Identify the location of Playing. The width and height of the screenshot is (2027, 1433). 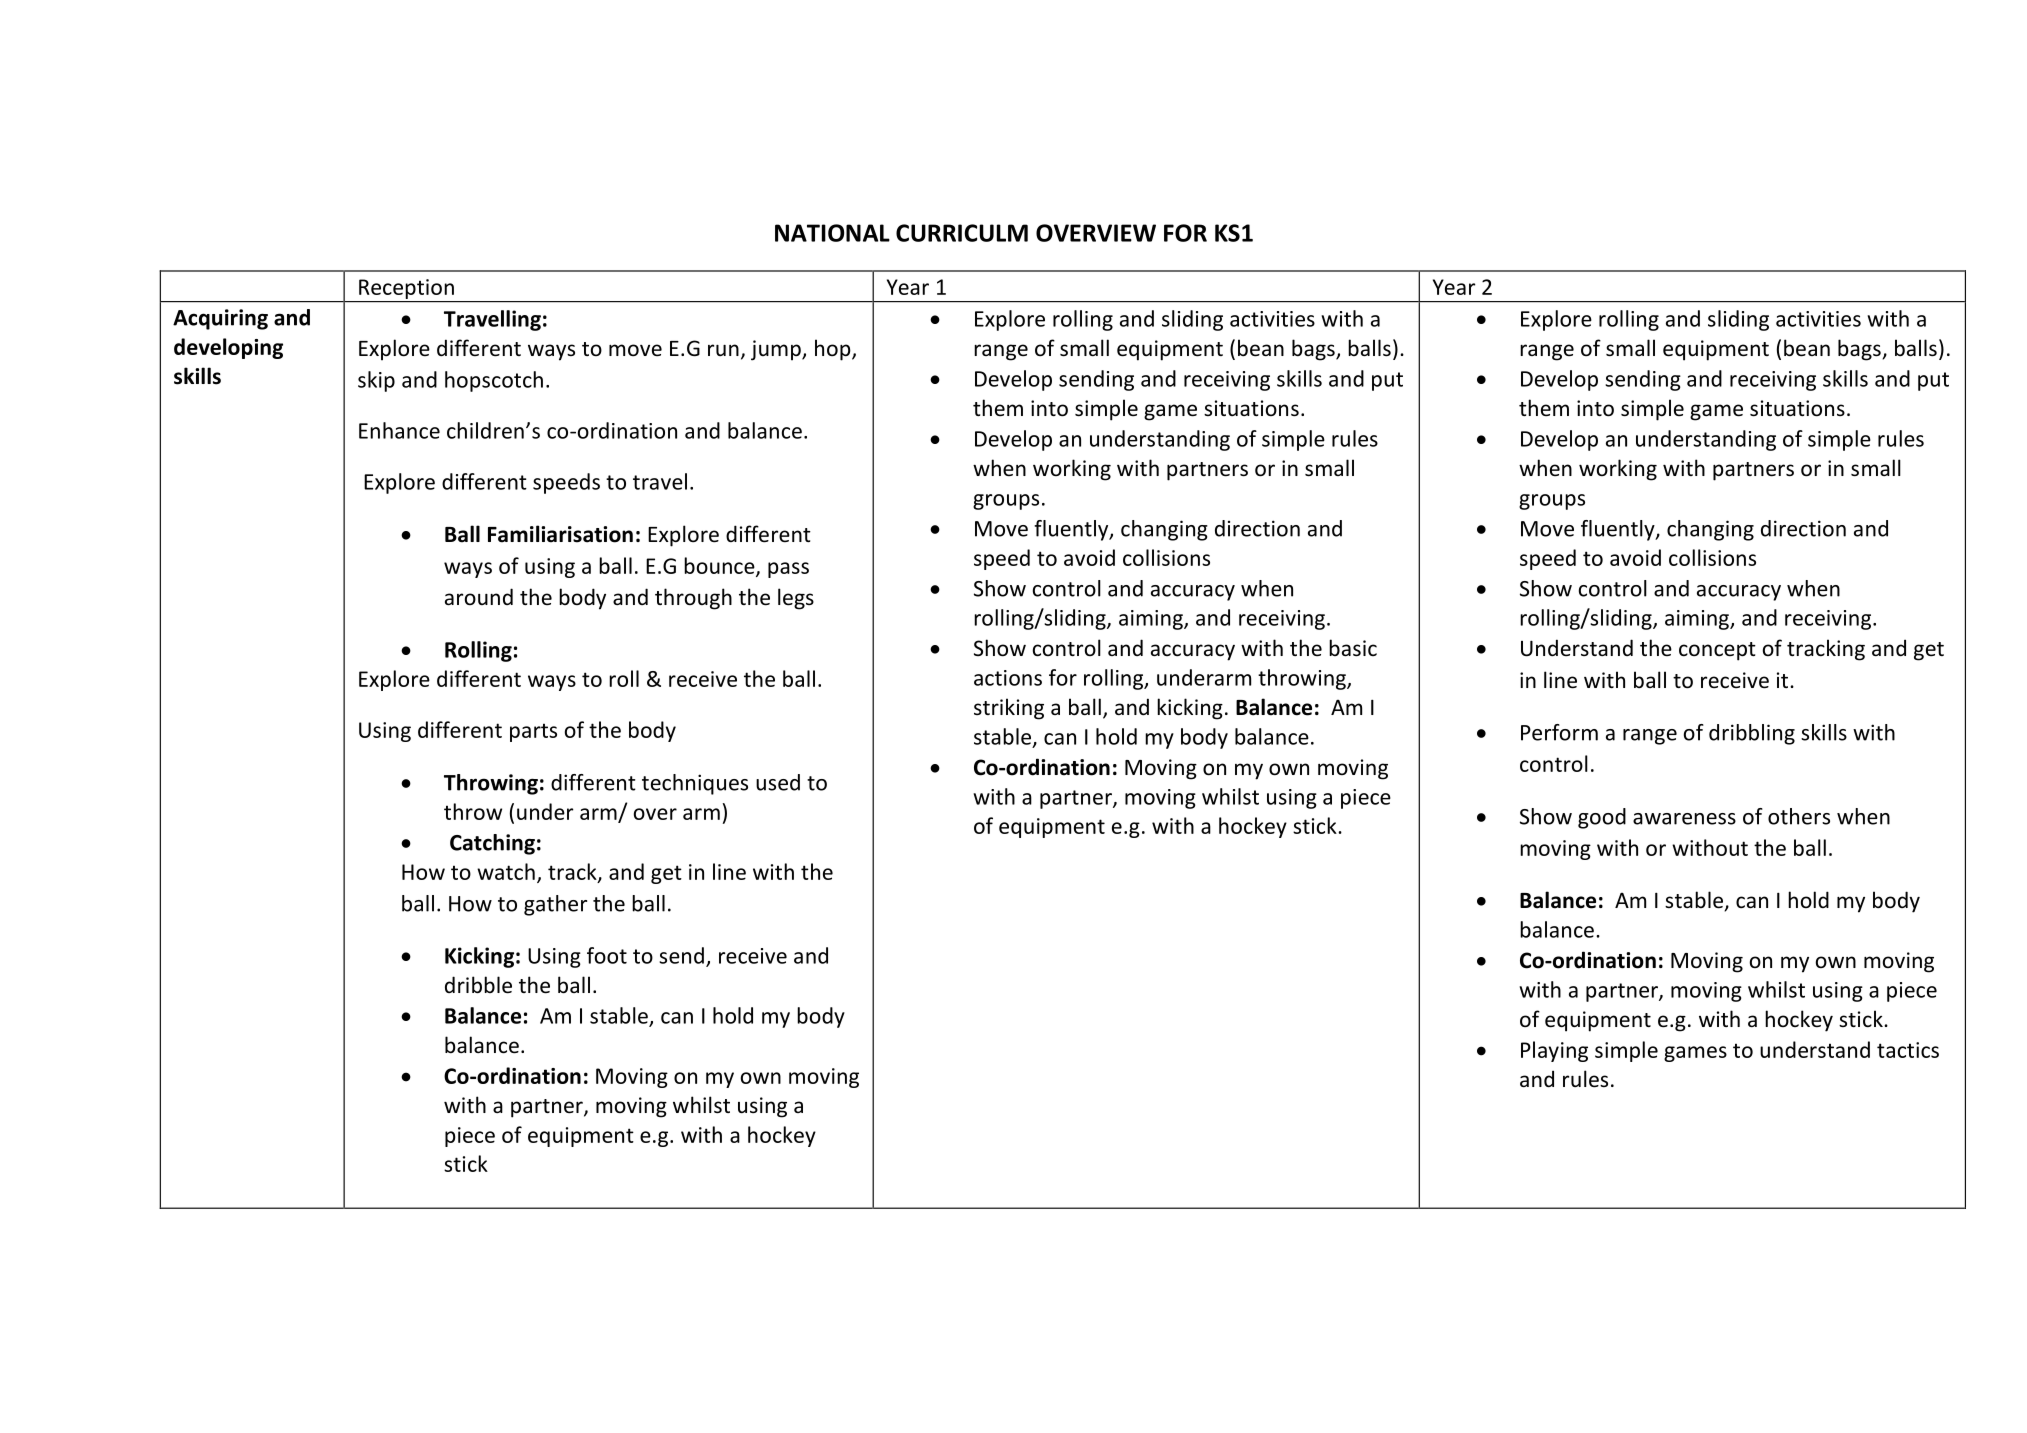
(1554, 1051).
